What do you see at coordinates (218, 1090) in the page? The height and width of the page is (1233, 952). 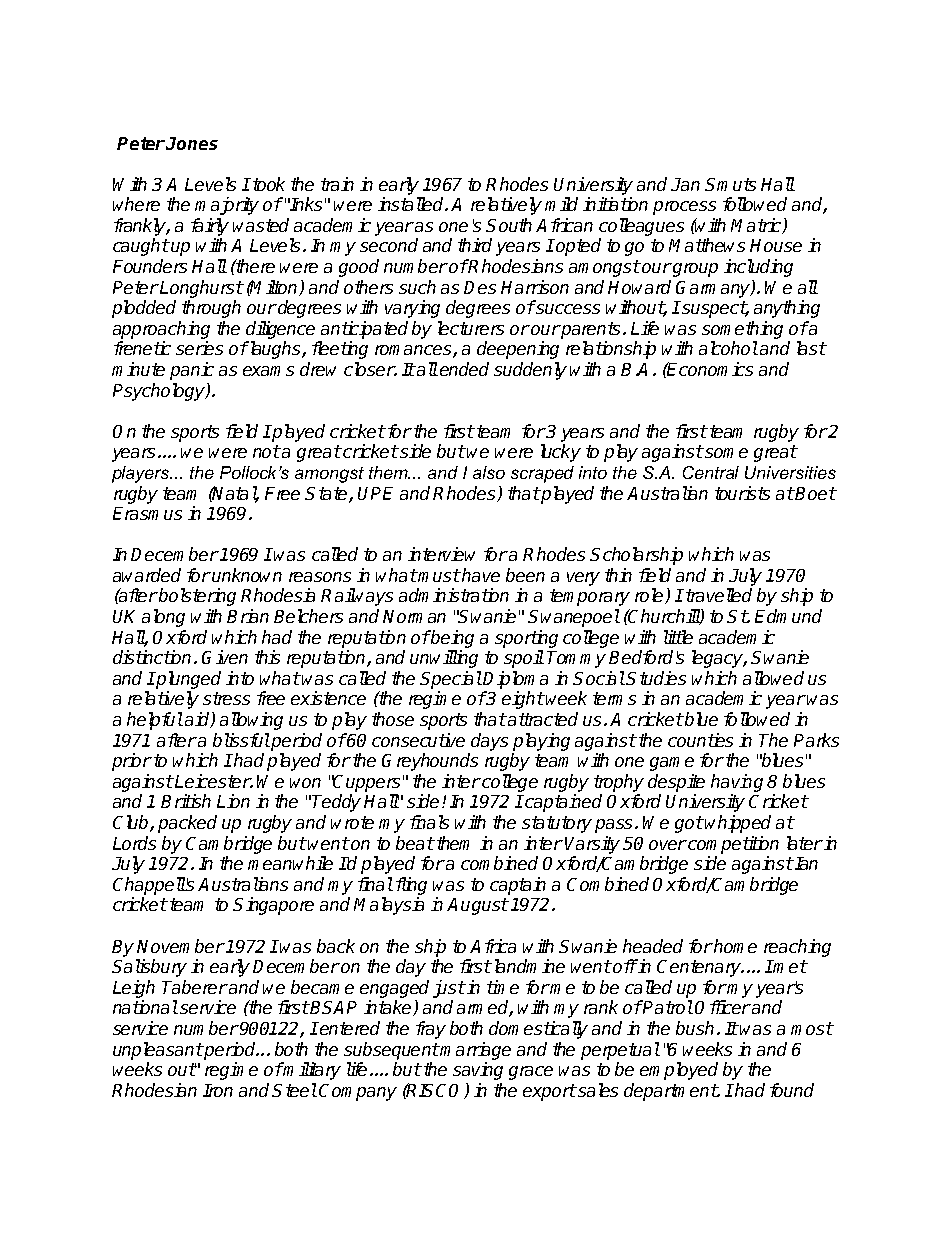 I see `Iron` at bounding box center [218, 1090].
